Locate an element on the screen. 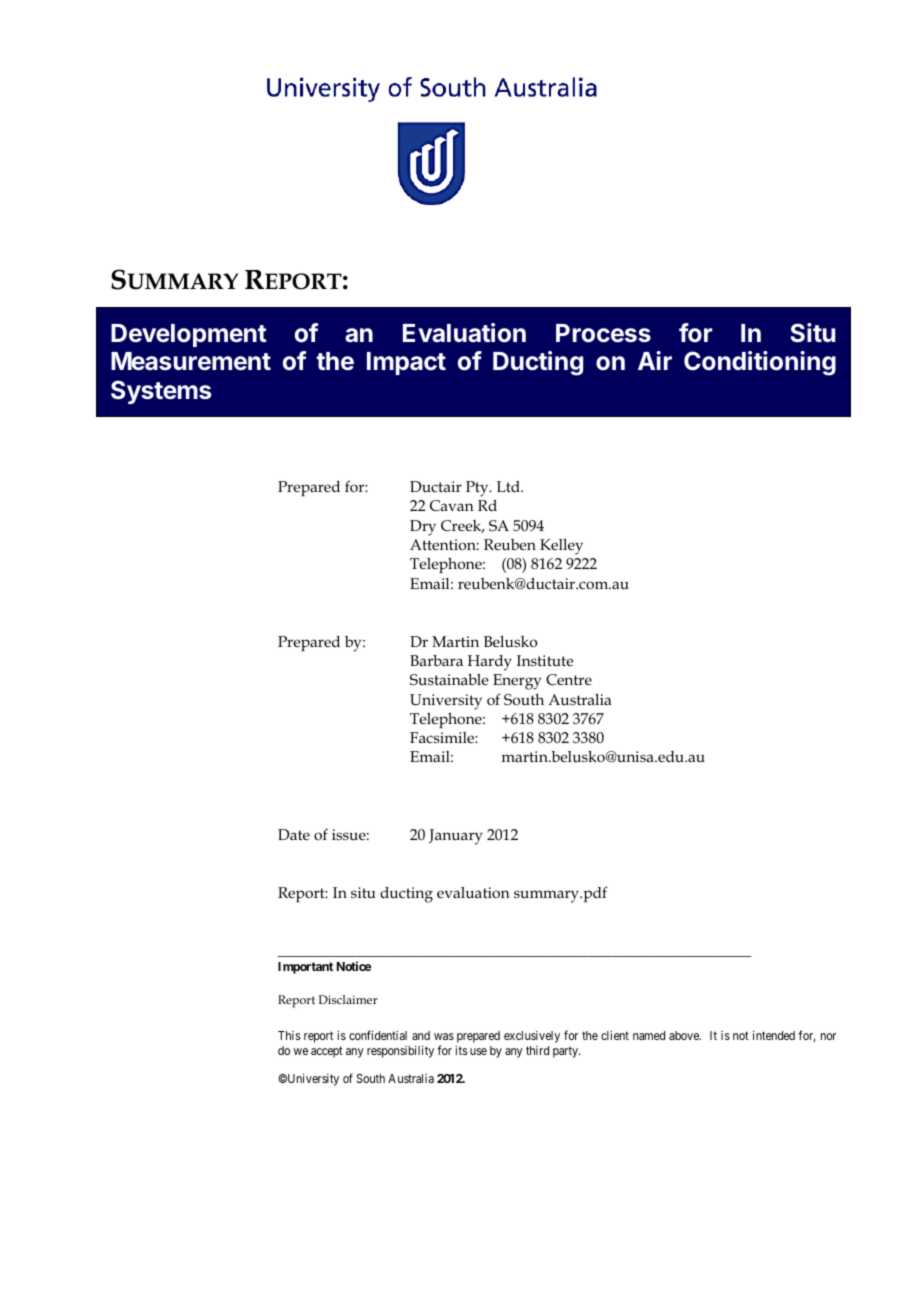 The height and width of the screenshot is (1308, 924). Date is located at coordinates (294, 834).
